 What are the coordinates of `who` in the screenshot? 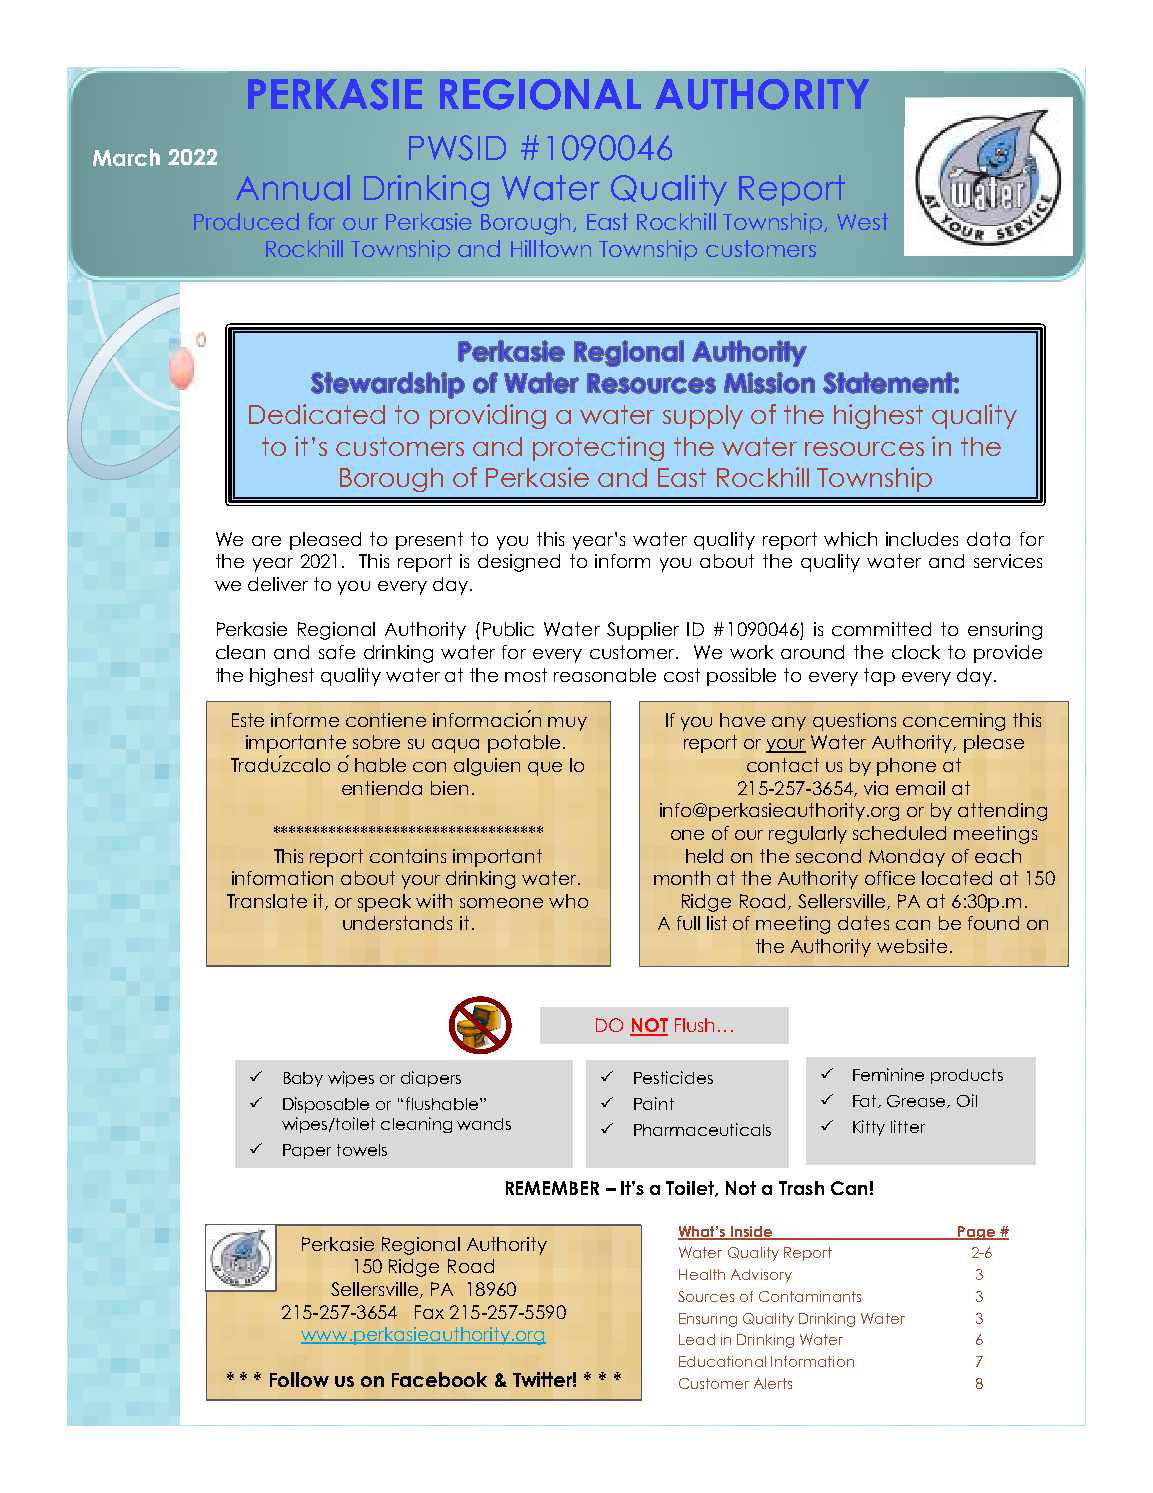 It's located at (568, 901).
